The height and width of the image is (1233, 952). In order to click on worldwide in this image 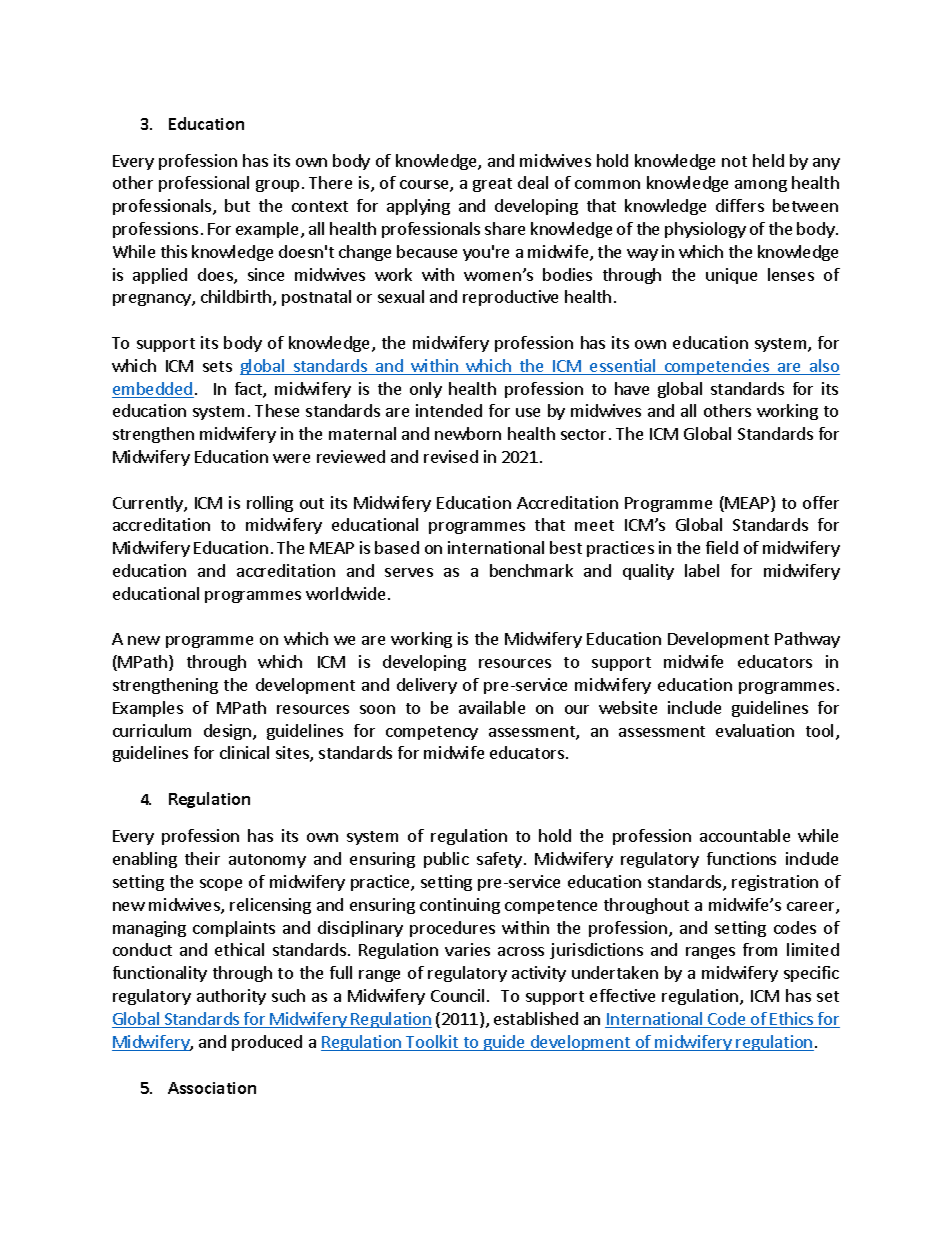, I will do `click(345, 593)`.
